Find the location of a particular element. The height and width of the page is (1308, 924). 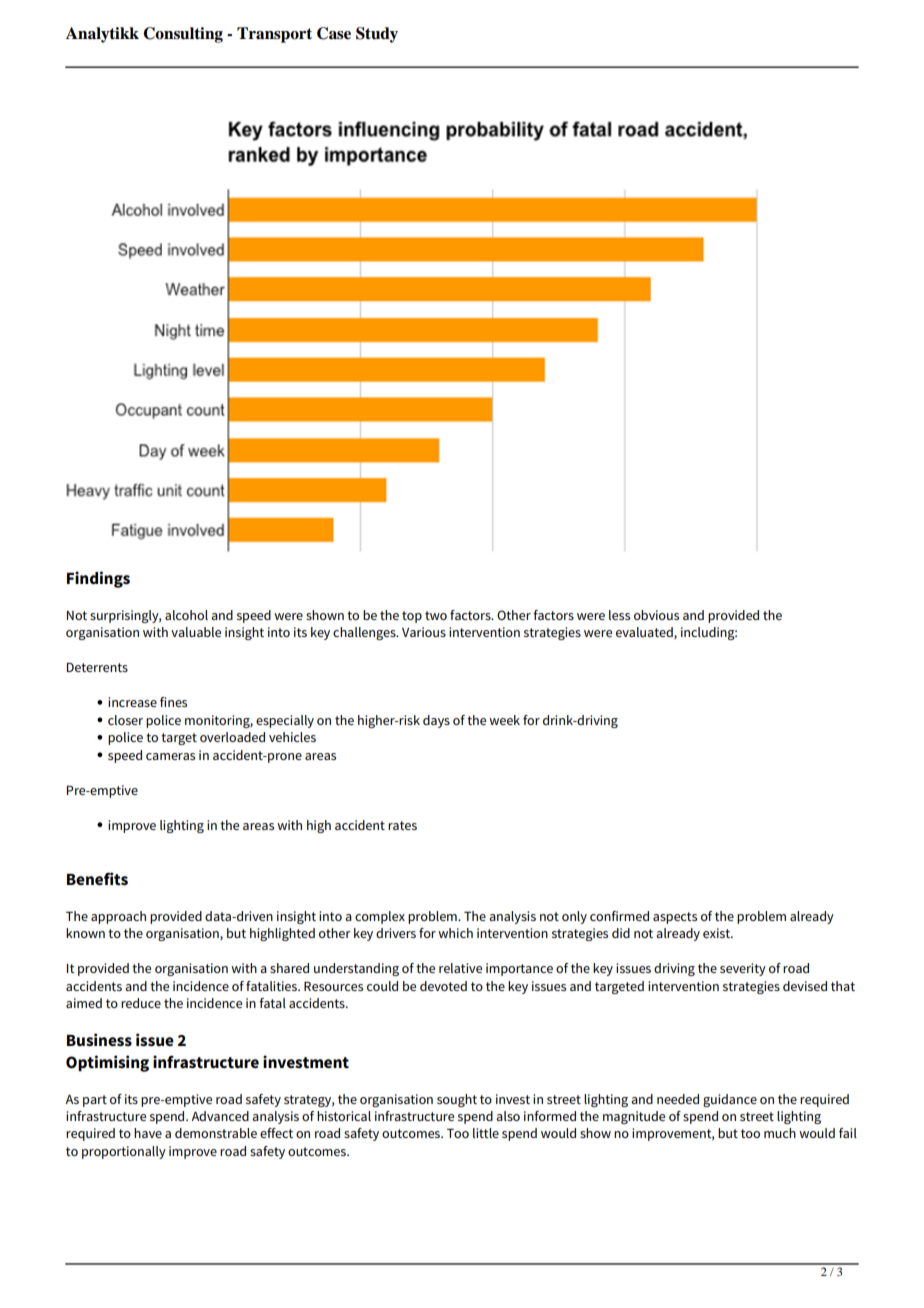

Consulting is located at coordinates (183, 35).
